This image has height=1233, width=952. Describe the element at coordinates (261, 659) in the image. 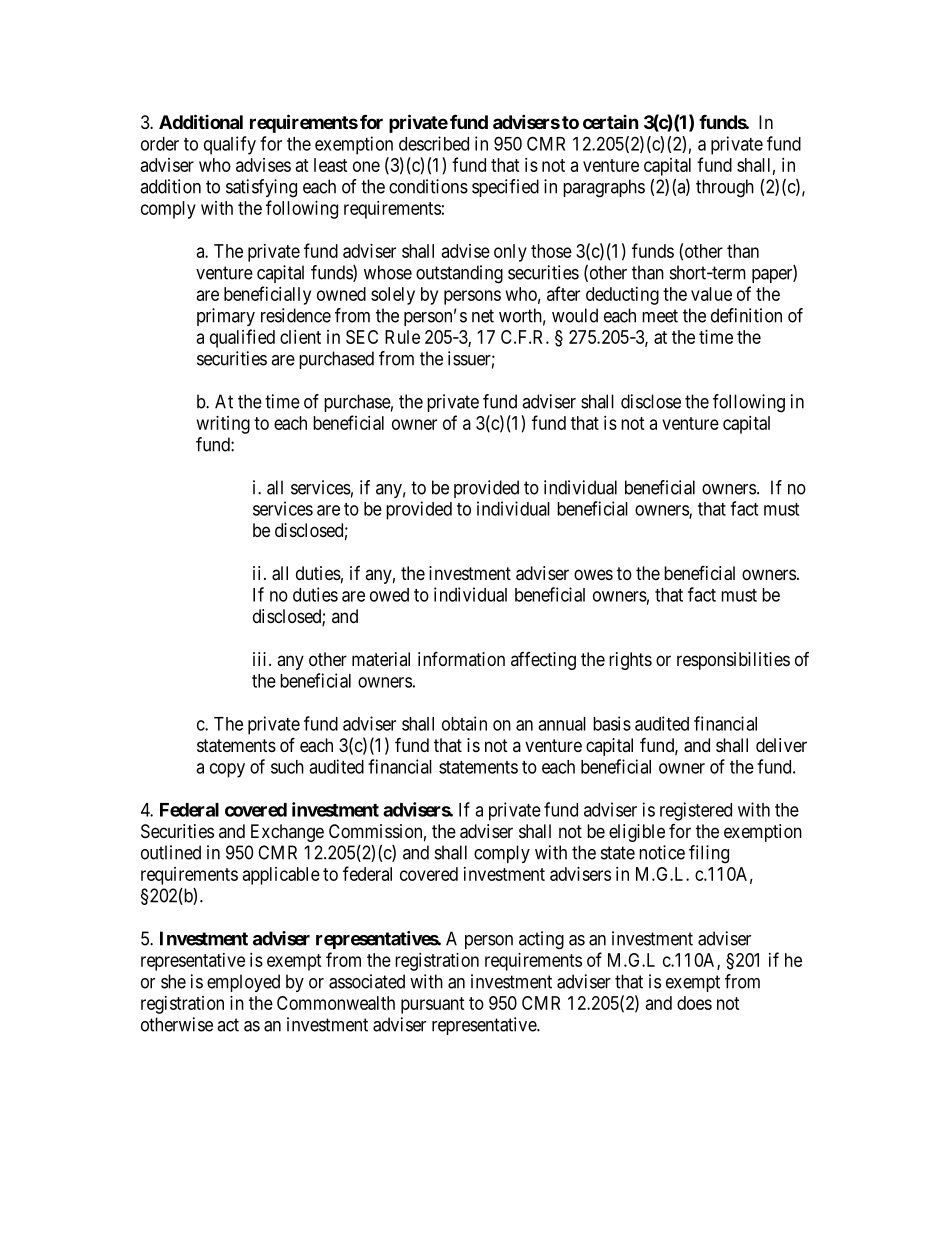

I see `iii` at that location.
